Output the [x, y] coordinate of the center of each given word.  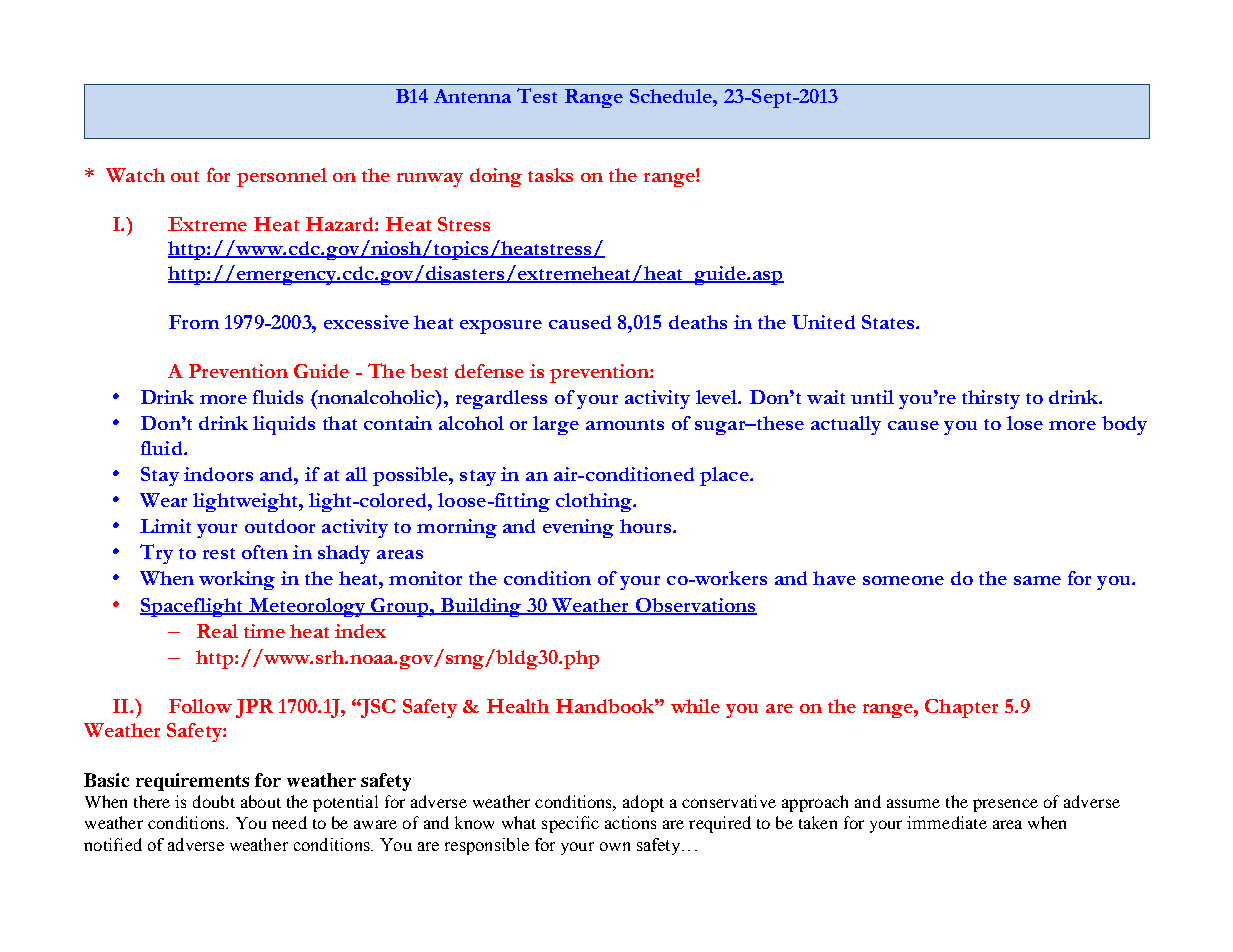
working [237, 580]
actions [630, 822]
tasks [550, 175]
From [194, 322]
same [1037, 580]
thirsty [991, 399]
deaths [698, 322]
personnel [282, 177]
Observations [695, 606]
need [289, 822]
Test [537, 95]
